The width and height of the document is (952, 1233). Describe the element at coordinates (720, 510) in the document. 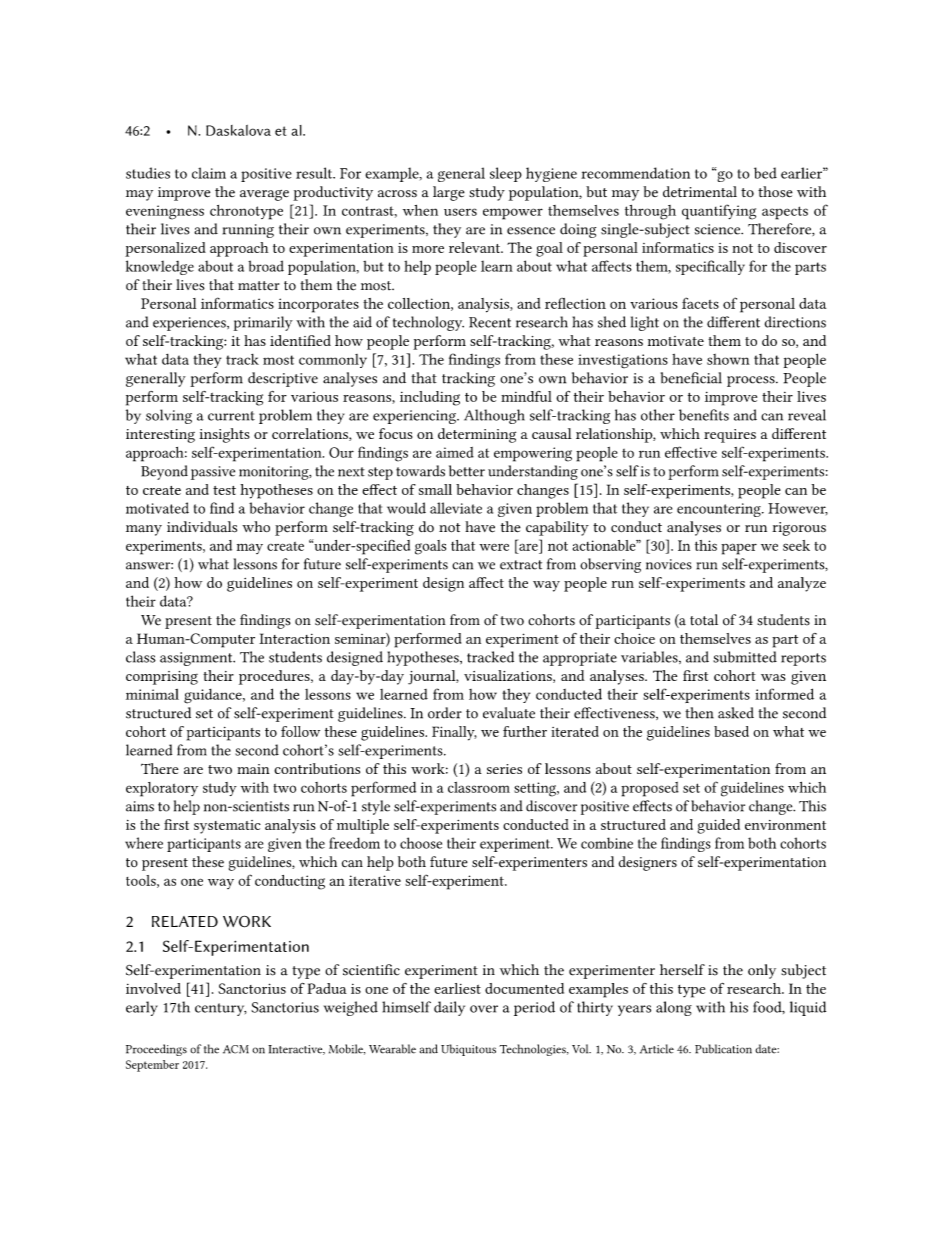

I see `encountering` at that location.
